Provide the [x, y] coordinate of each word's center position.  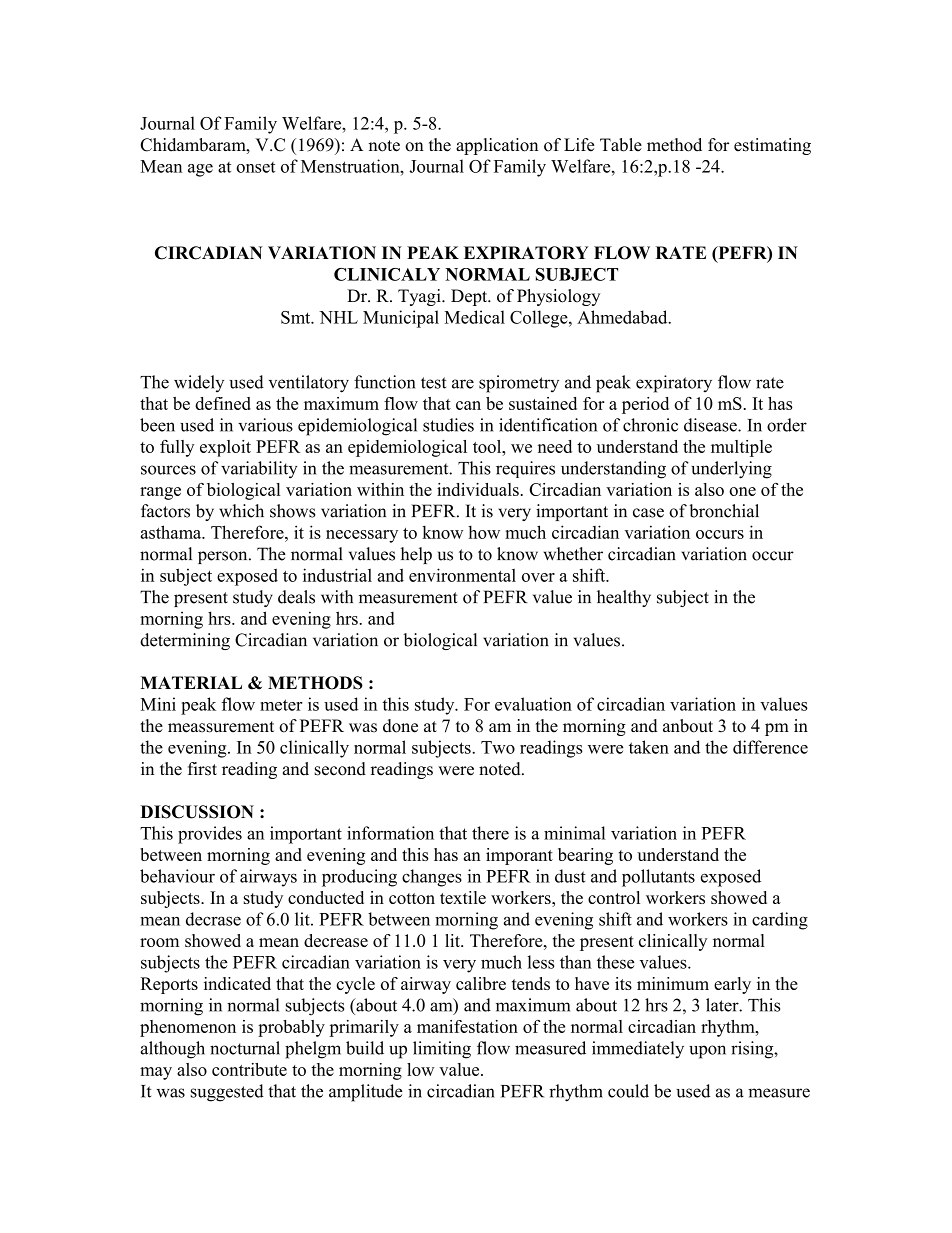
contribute [249, 1069]
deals [296, 597]
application [497, 146]
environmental [462, 575]
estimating [772, 146]
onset [255, 167]
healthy [624, 598]
